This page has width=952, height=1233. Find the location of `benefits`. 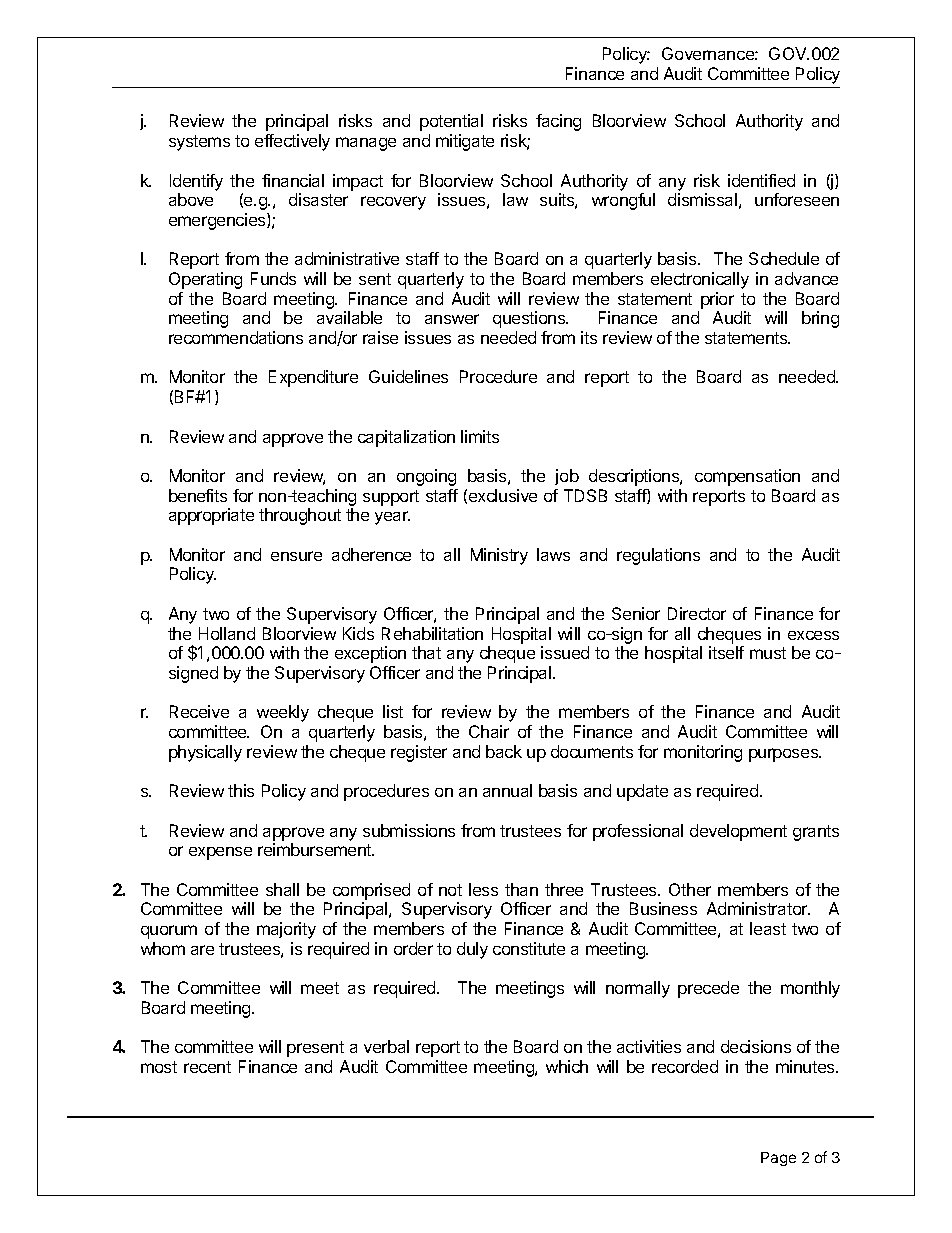

benefits is located at coordinates (198, 495).
